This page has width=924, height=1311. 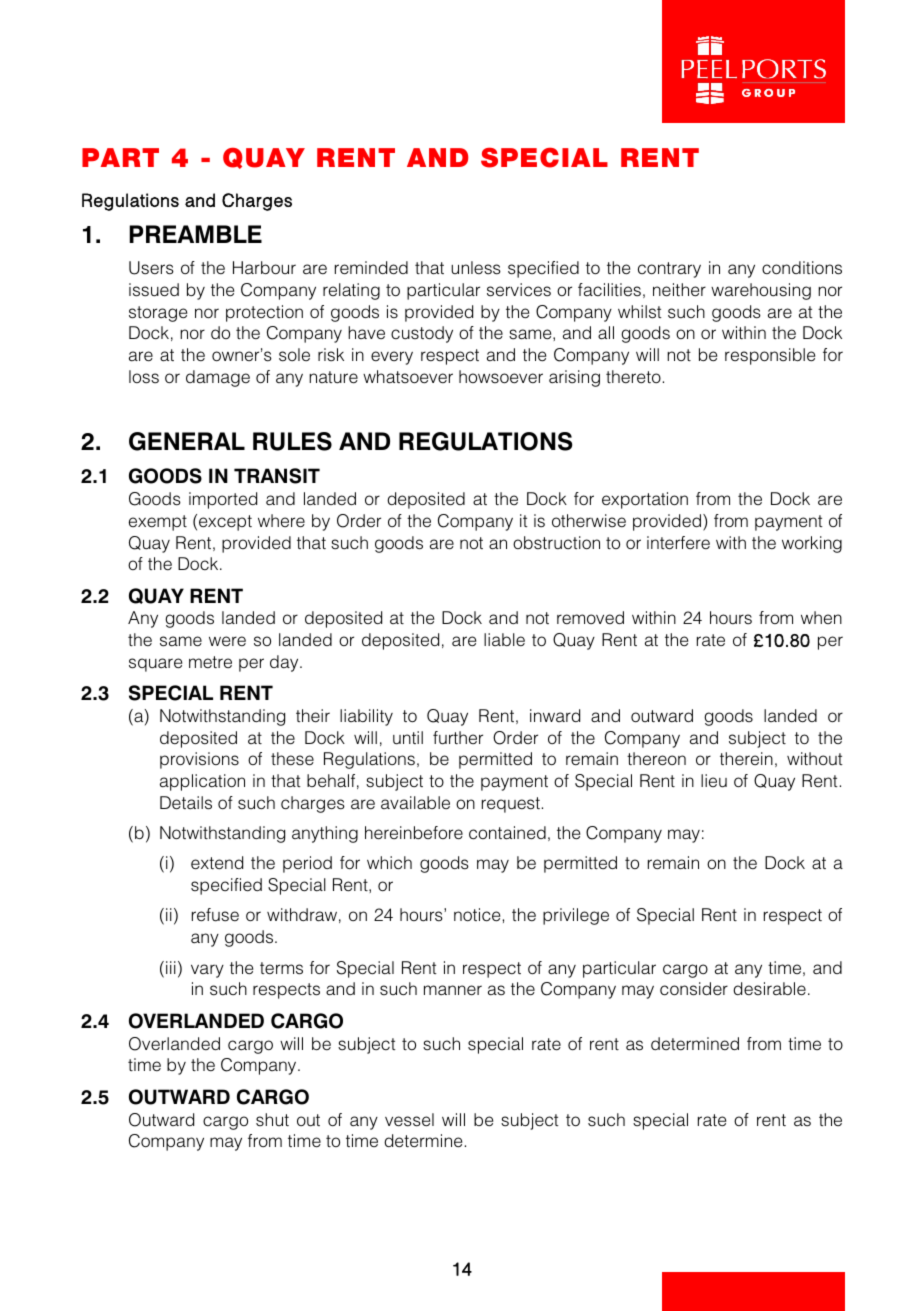 What do you see at coordinates (272, 1120) in the page?
I see `shut` at bounding box center [272, 1120].
